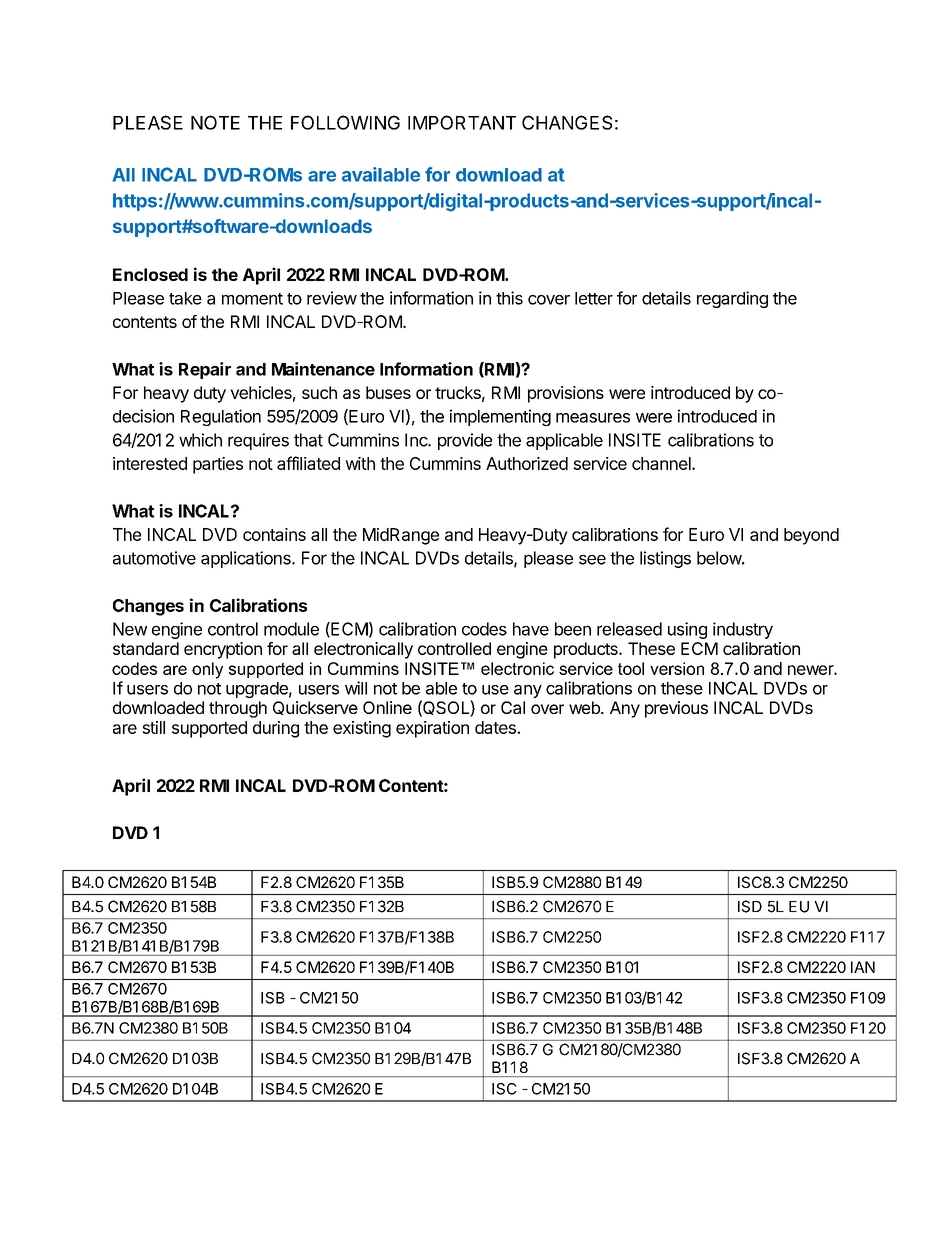  What do you see at coordinates (276, 729) in the document?
I see `during` at bounding box center [276, 729].
